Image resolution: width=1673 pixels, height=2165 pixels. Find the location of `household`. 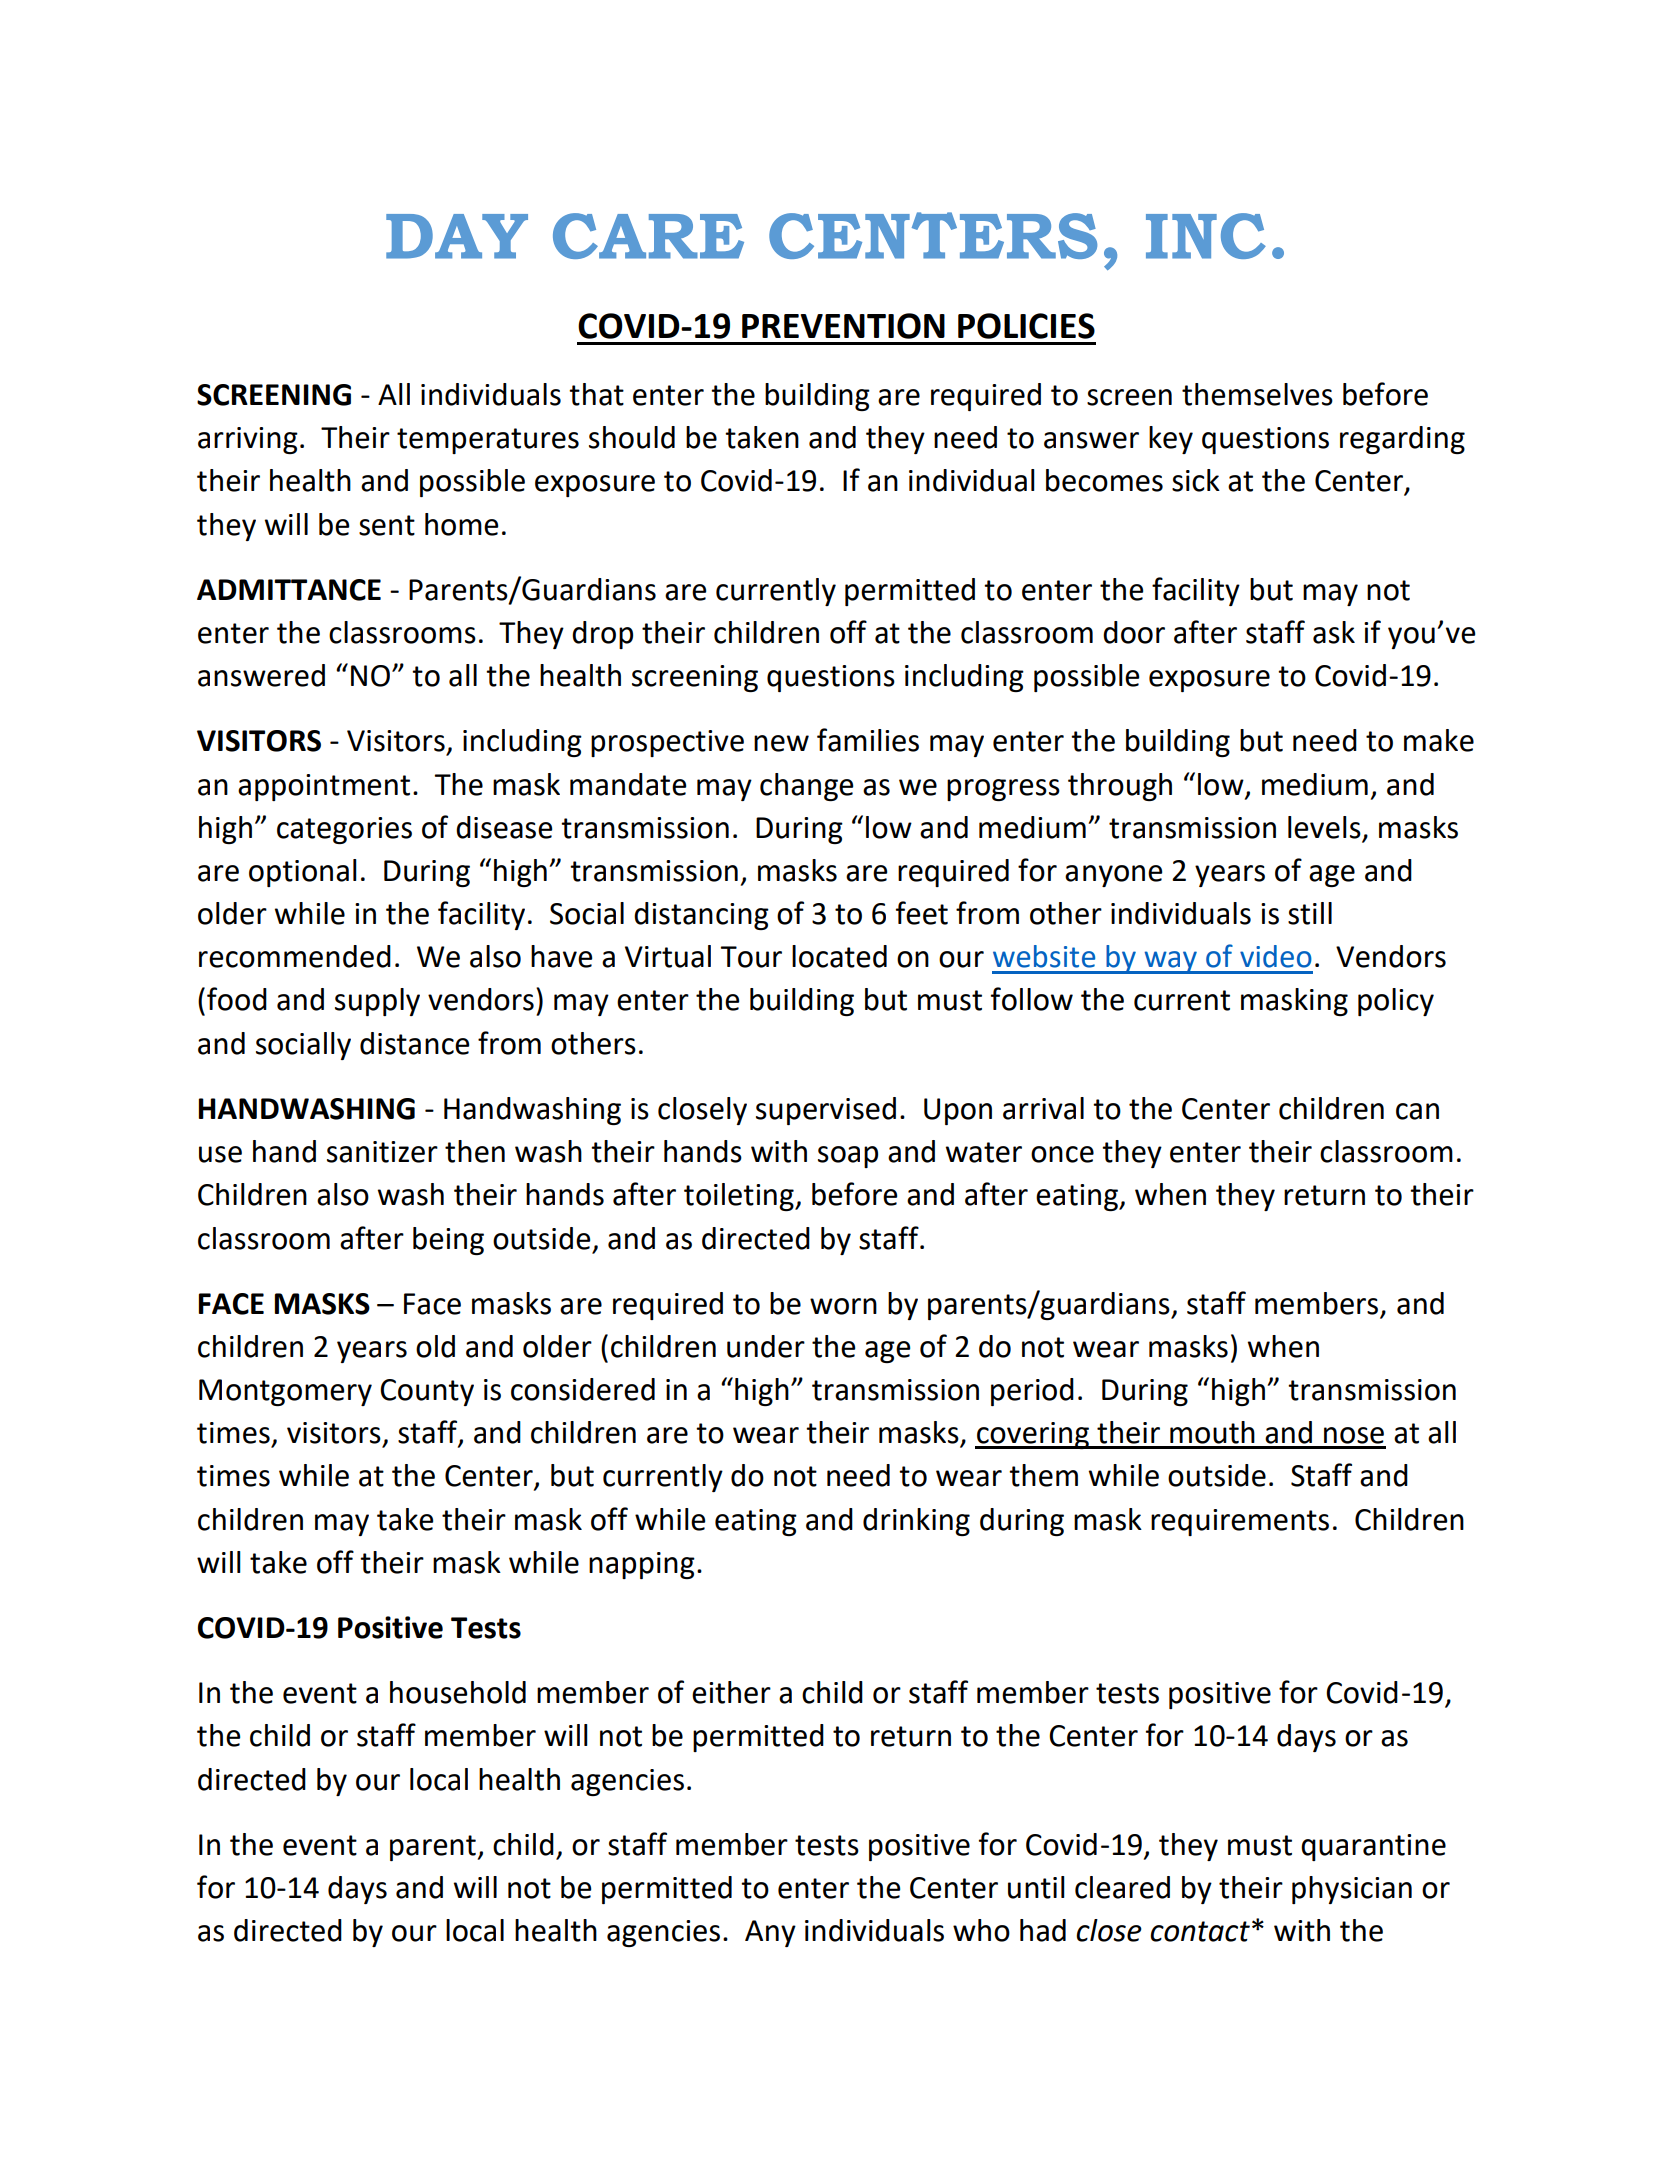

household is located at coordinates (458, 1692).
